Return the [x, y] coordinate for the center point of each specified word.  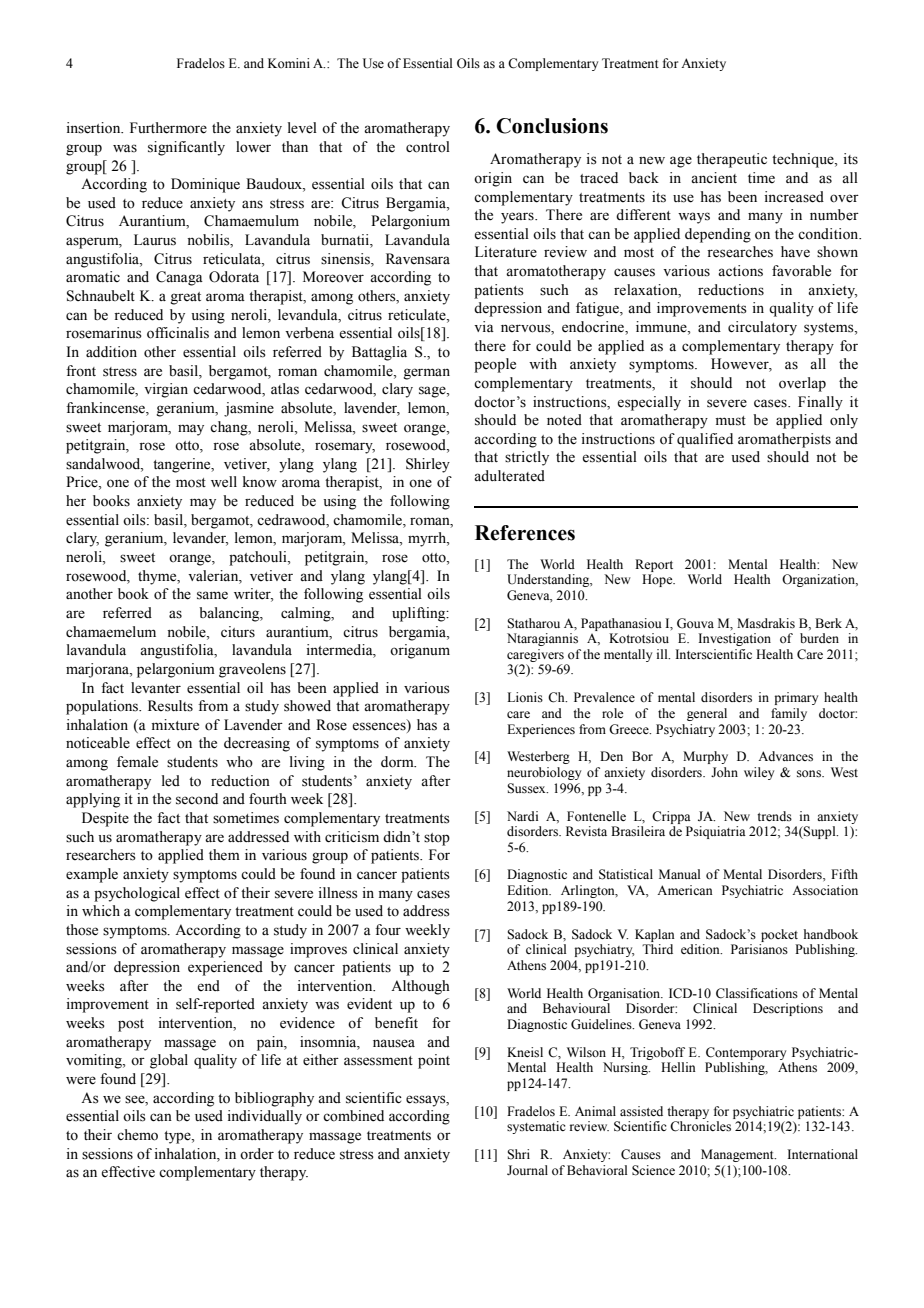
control [428, 147]
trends [774, 816]
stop [437, 839]
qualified [705, 440]
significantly [186, 148]
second [197, 799]
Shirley [428, 465]
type [178, 1137]
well [224, 482]
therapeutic [732, 160]
